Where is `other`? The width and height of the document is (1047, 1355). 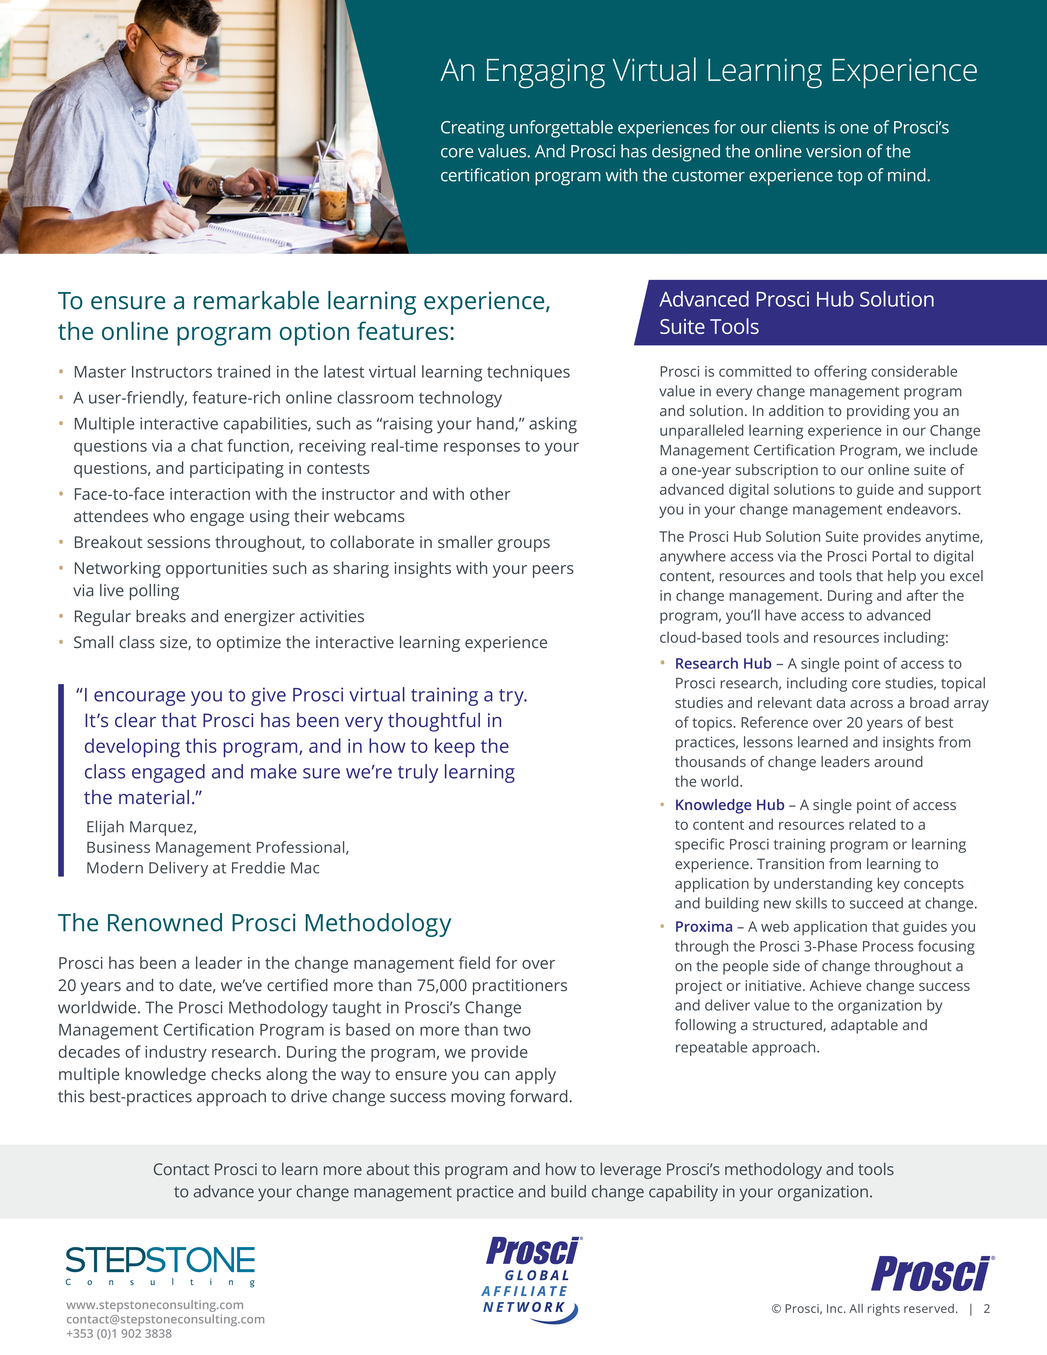 other is located at coordinates (490, 493).
